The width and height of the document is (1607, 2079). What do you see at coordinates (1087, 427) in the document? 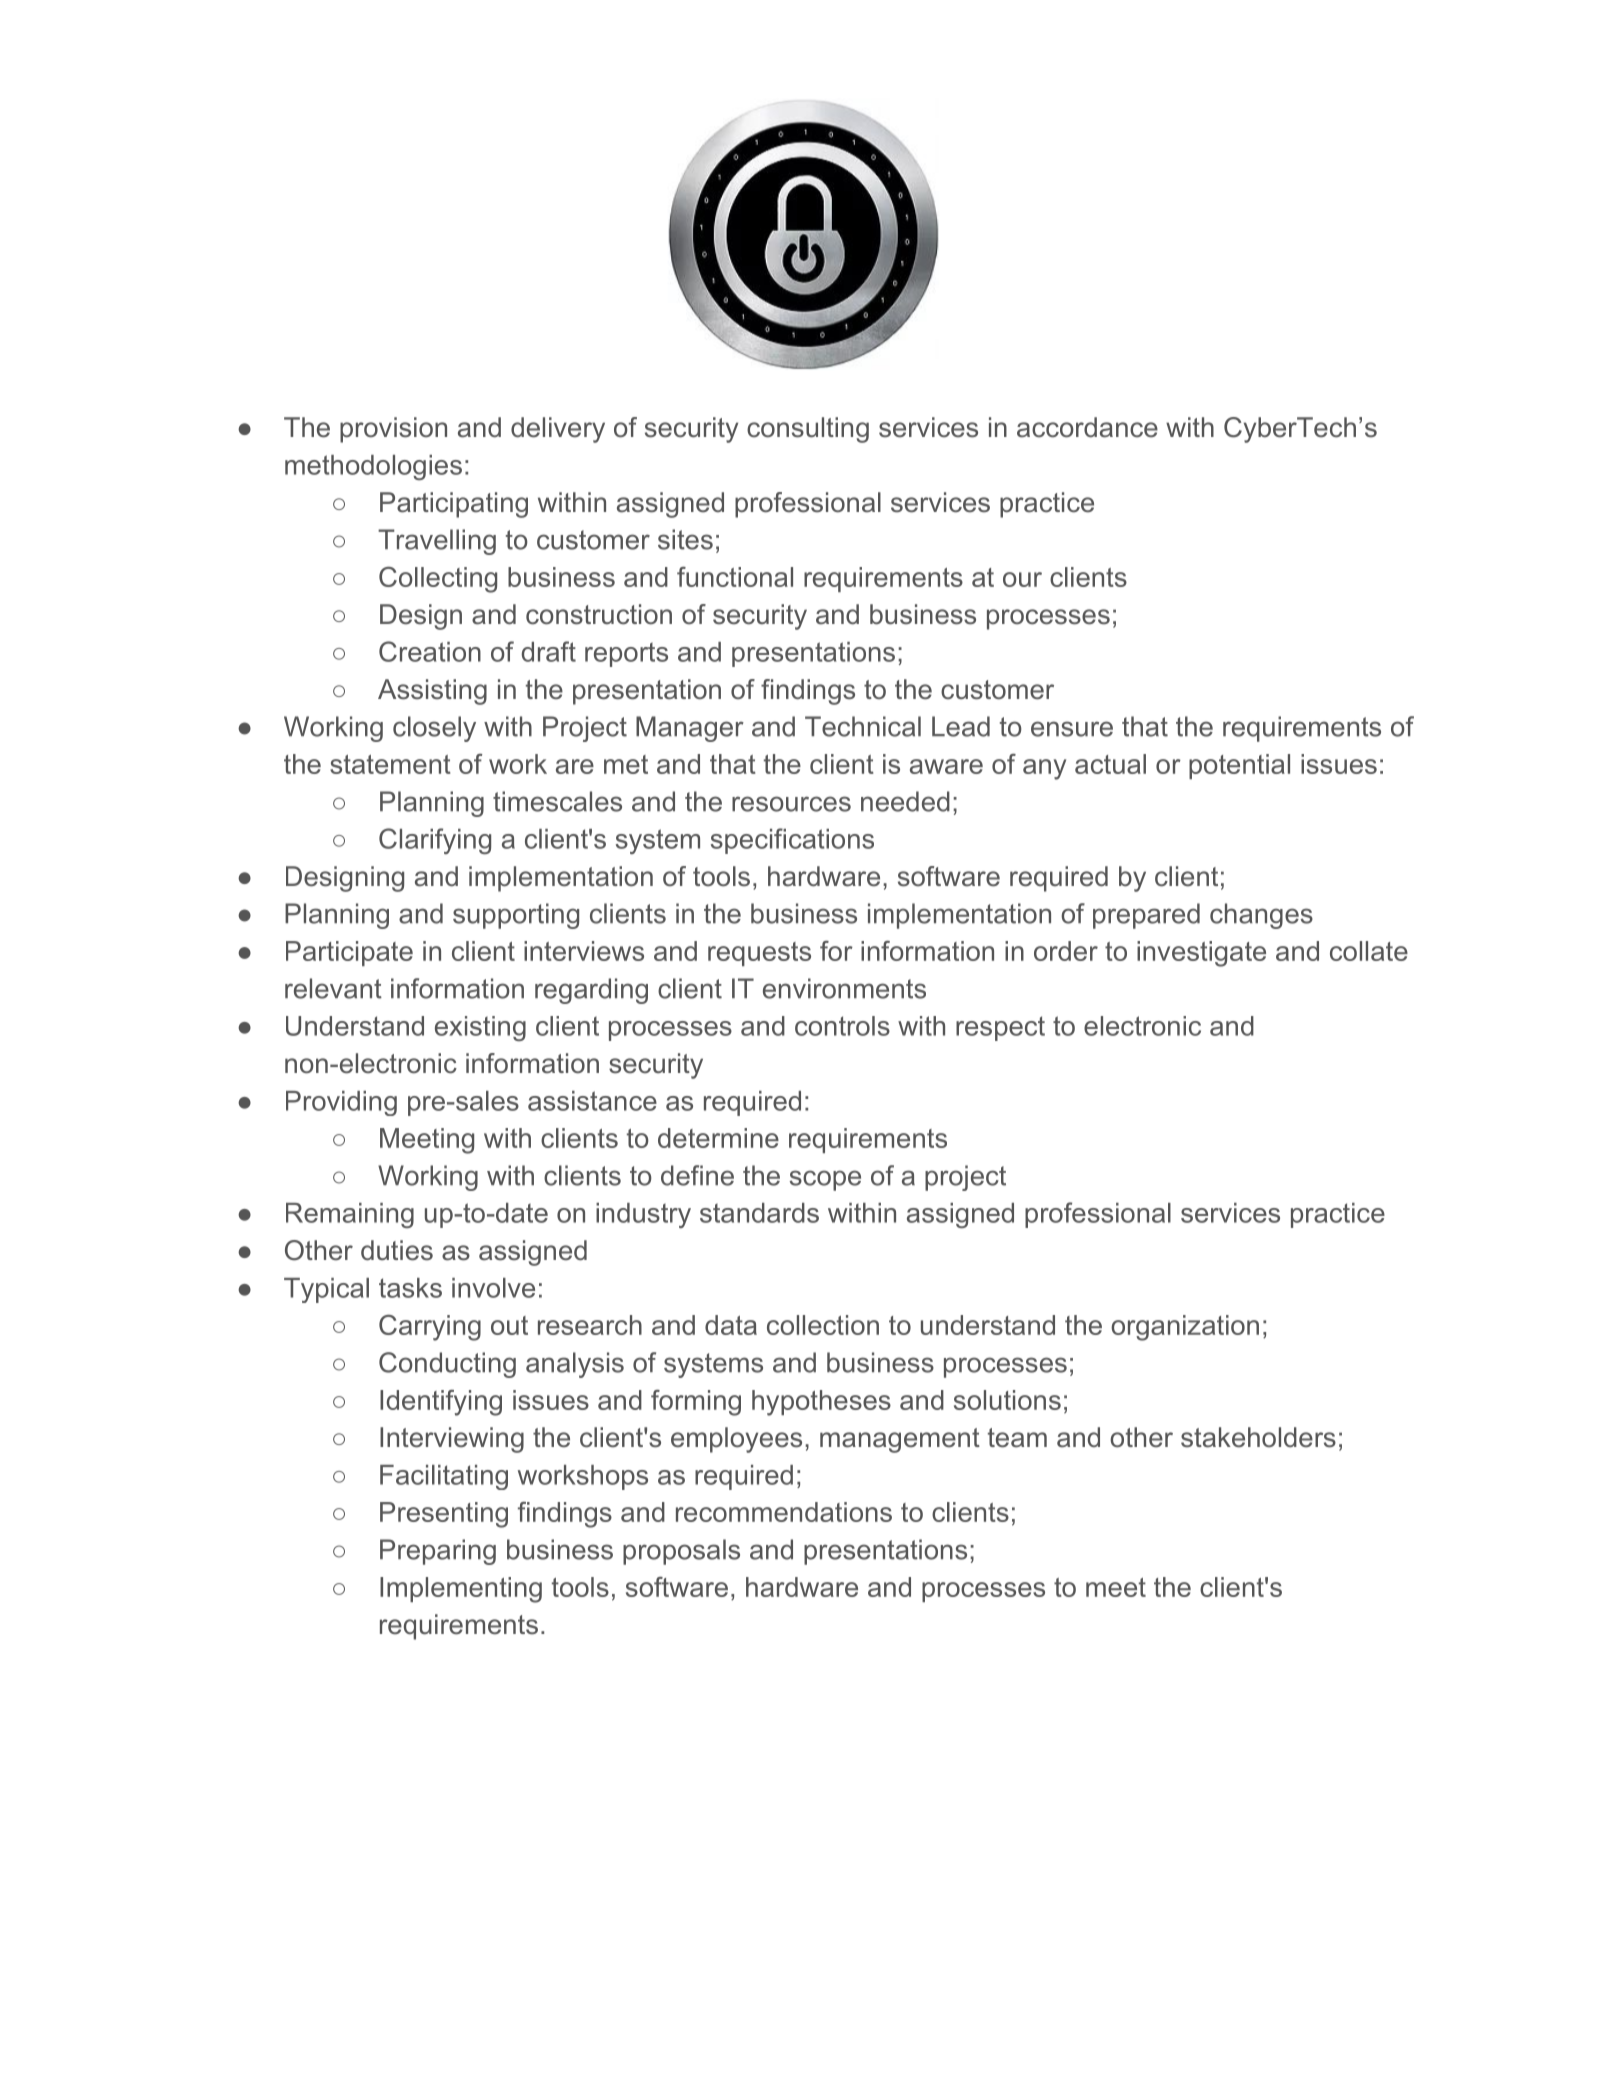
I see `accordance` at bounding box center [1087, 427].
